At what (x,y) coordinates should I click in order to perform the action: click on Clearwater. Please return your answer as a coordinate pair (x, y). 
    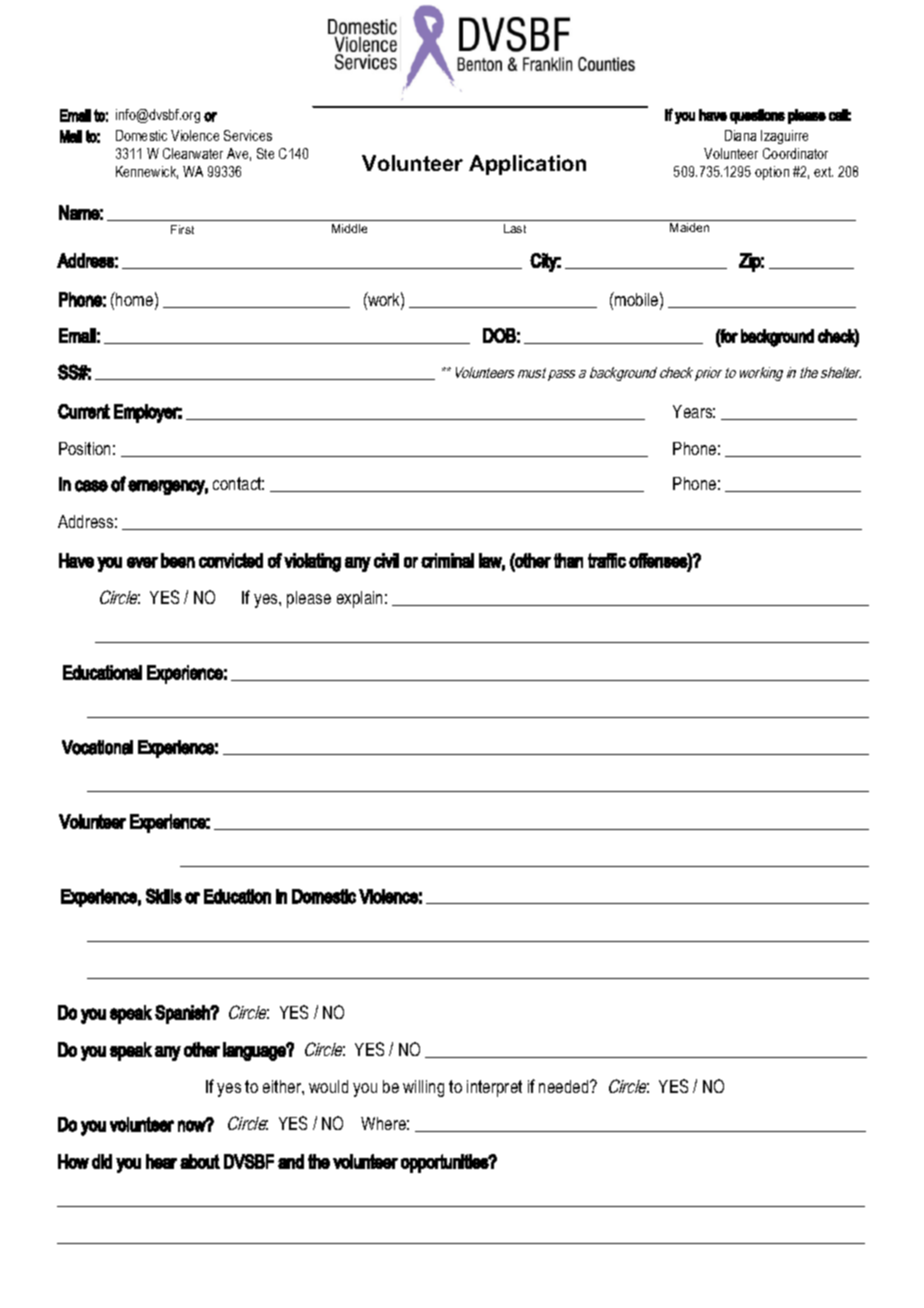
    Looking at the image, I should click on (193, 153).
